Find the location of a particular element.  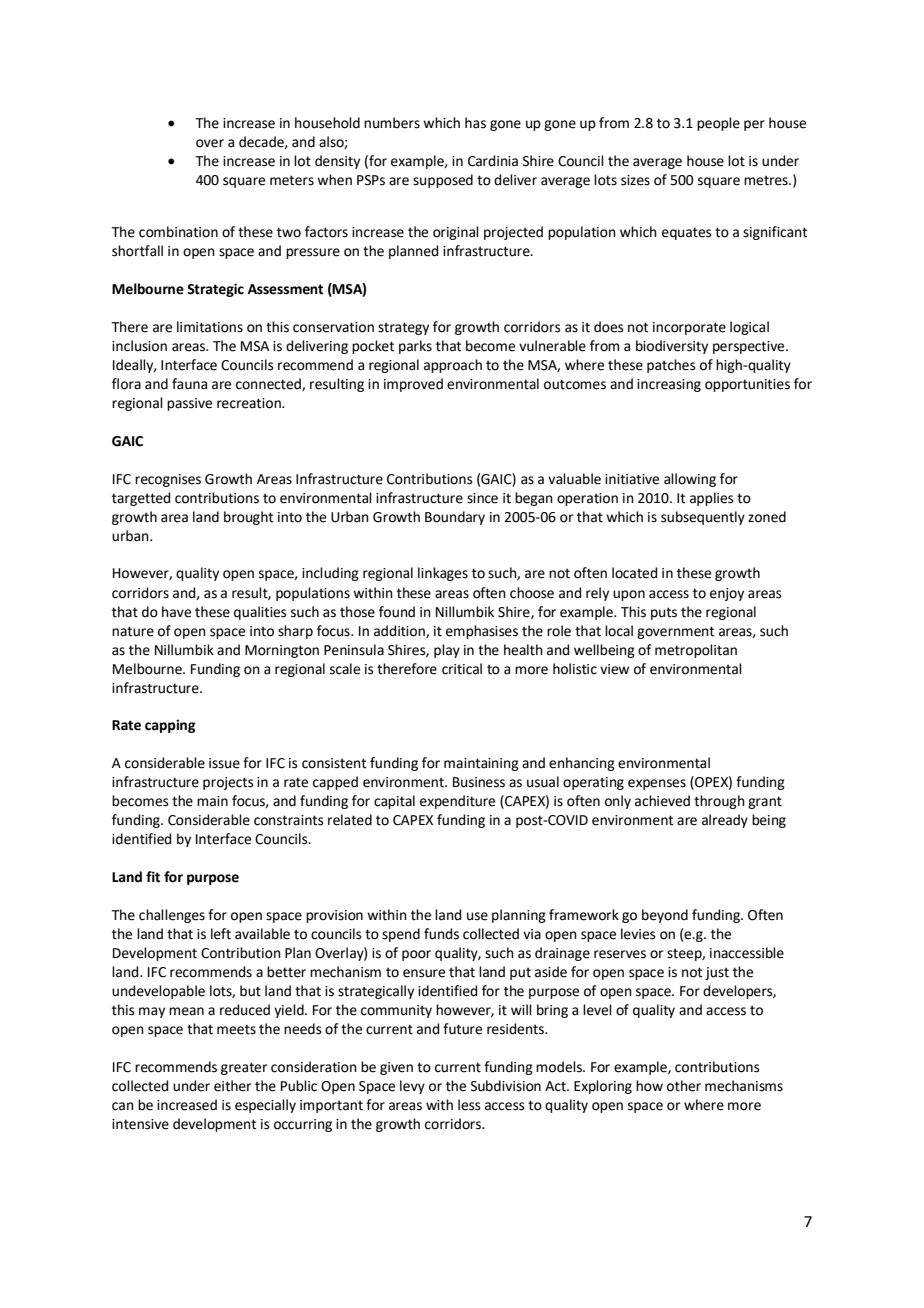

meters is located at coordinates (292, 180).
